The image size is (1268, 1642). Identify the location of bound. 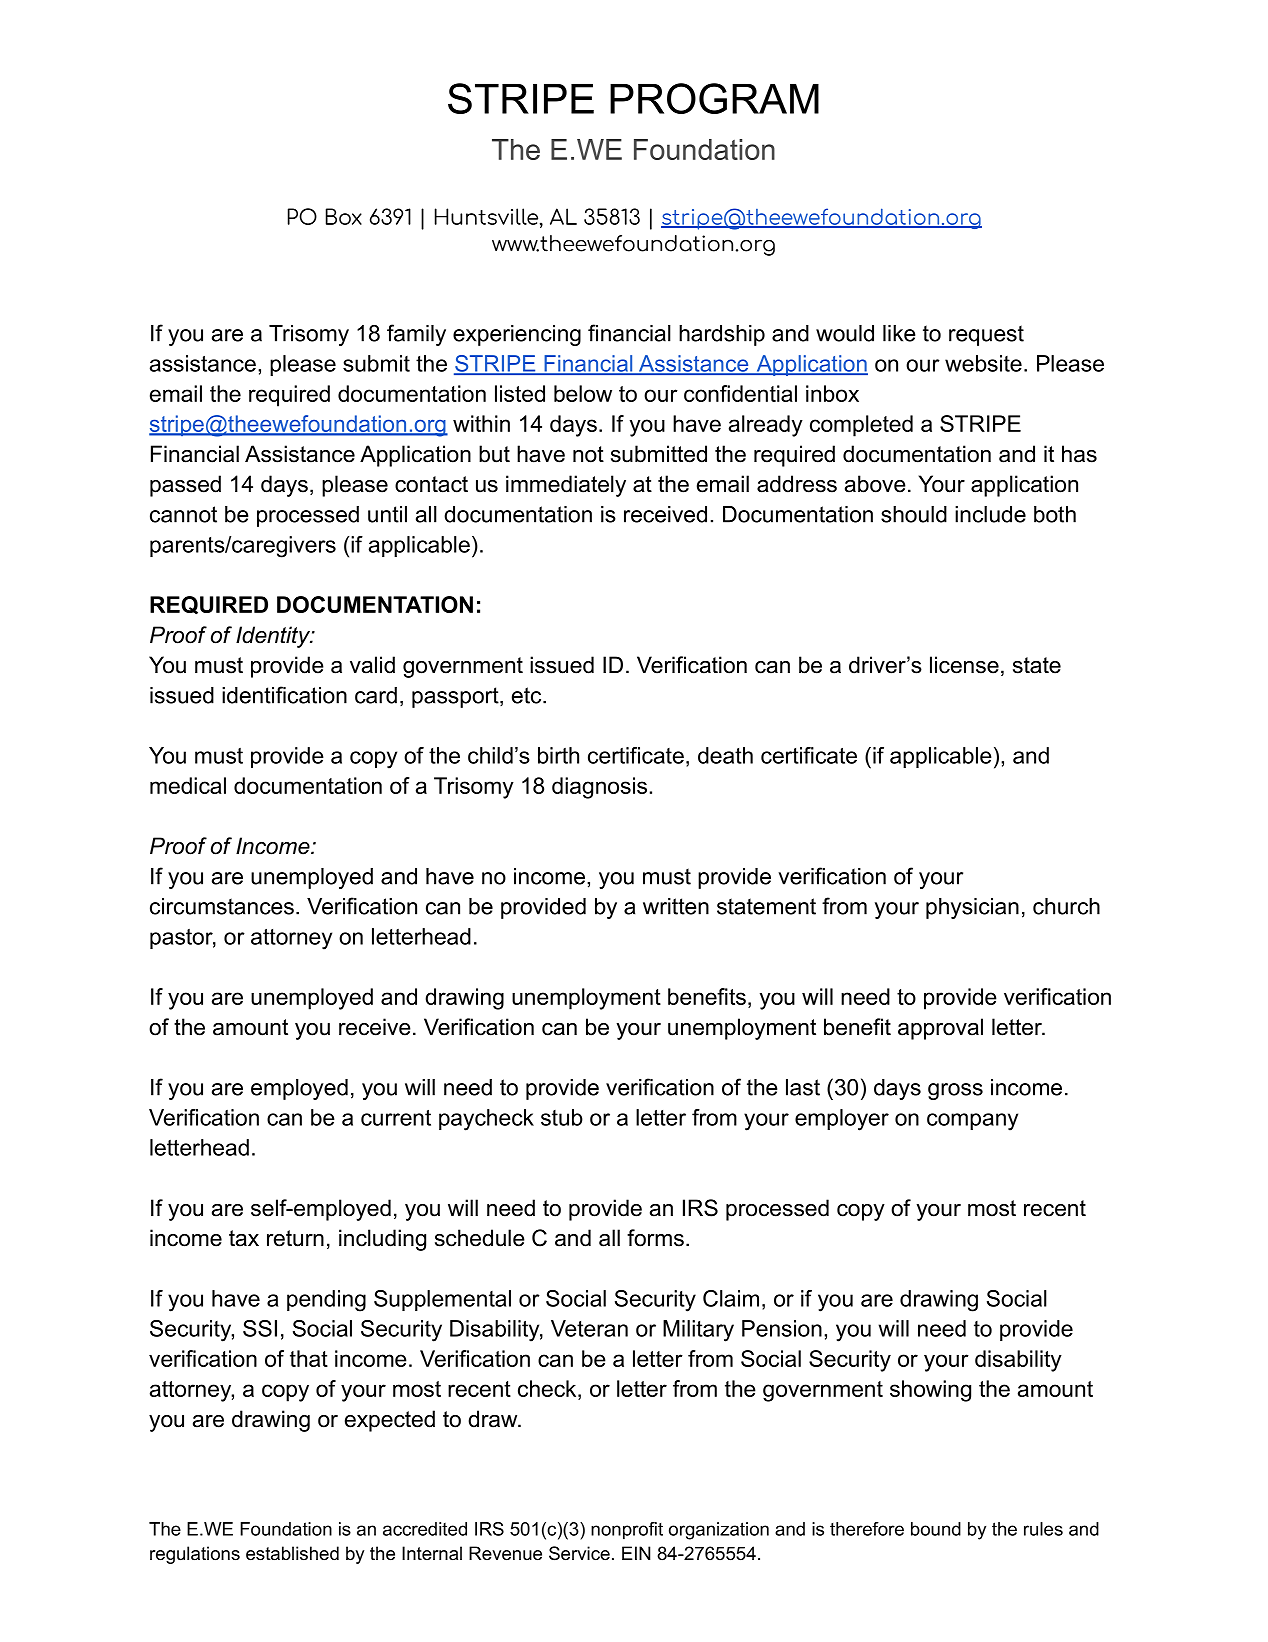
(936, 1529).
